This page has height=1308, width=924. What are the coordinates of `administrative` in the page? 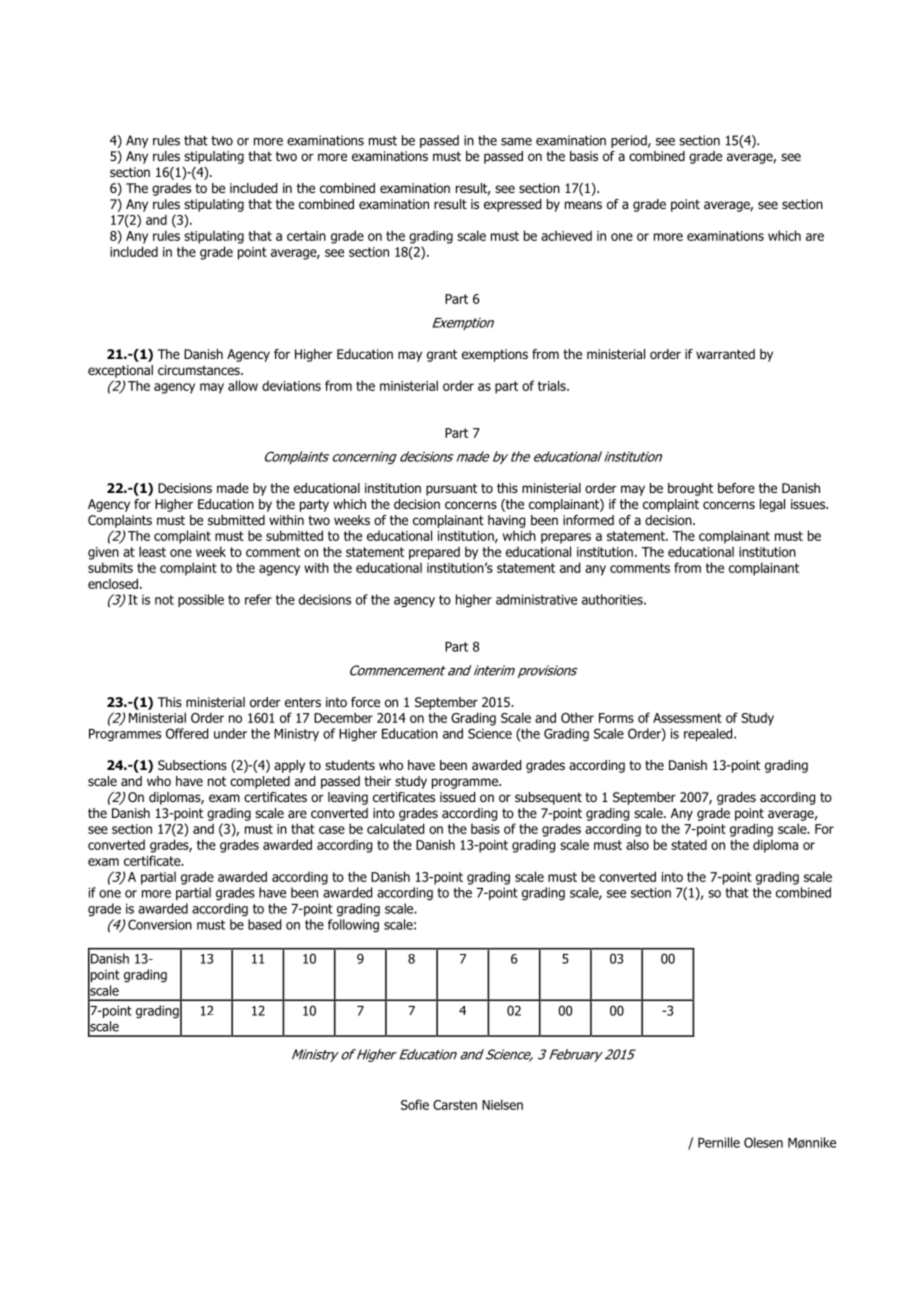 It's located at (536, 599).
